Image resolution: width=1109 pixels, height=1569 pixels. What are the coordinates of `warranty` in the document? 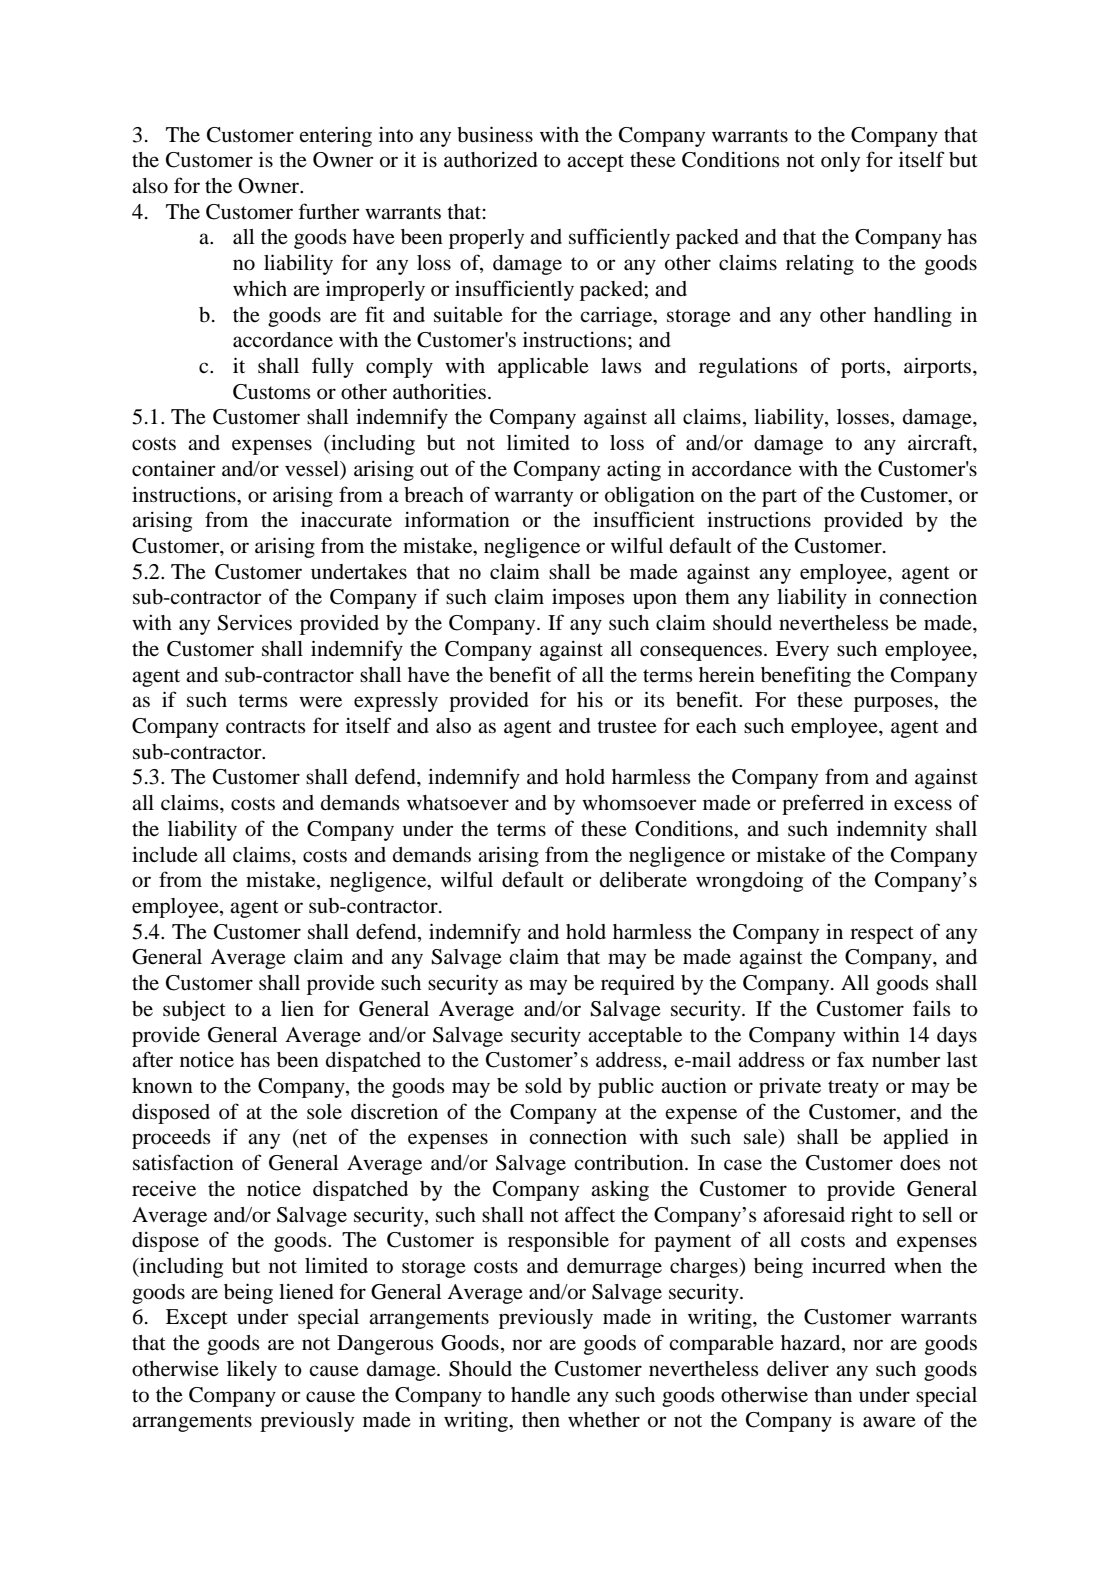 It's located at (533, 498).
